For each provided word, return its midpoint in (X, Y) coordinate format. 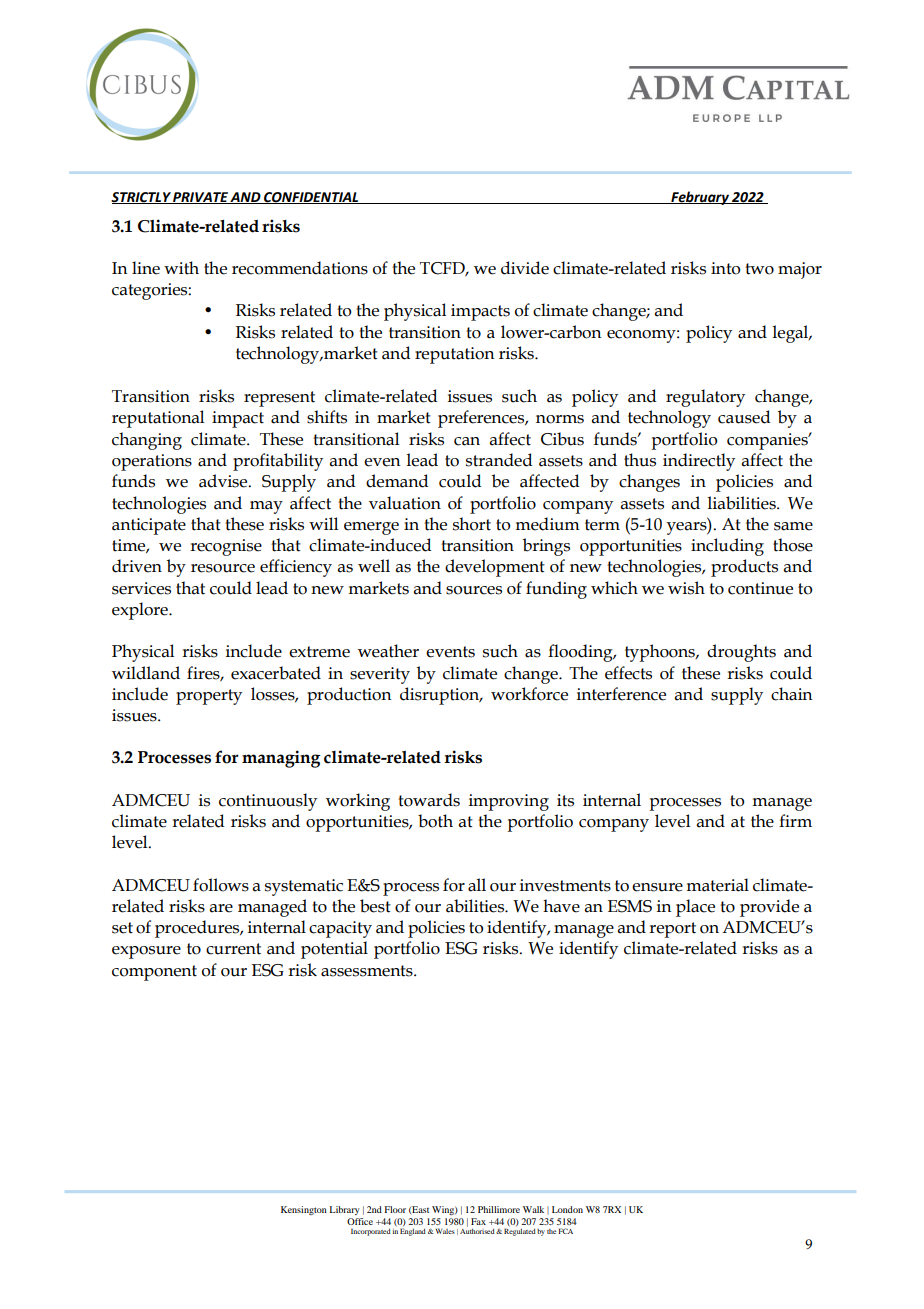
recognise (226, 547)
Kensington (304, 1210)
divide (525, 268)
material (717, 885)
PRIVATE (201, 198)
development (495, 568)
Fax (478, 1221)
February (700, 198)
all (477, 885)
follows (221, 885)
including (727, 547)
